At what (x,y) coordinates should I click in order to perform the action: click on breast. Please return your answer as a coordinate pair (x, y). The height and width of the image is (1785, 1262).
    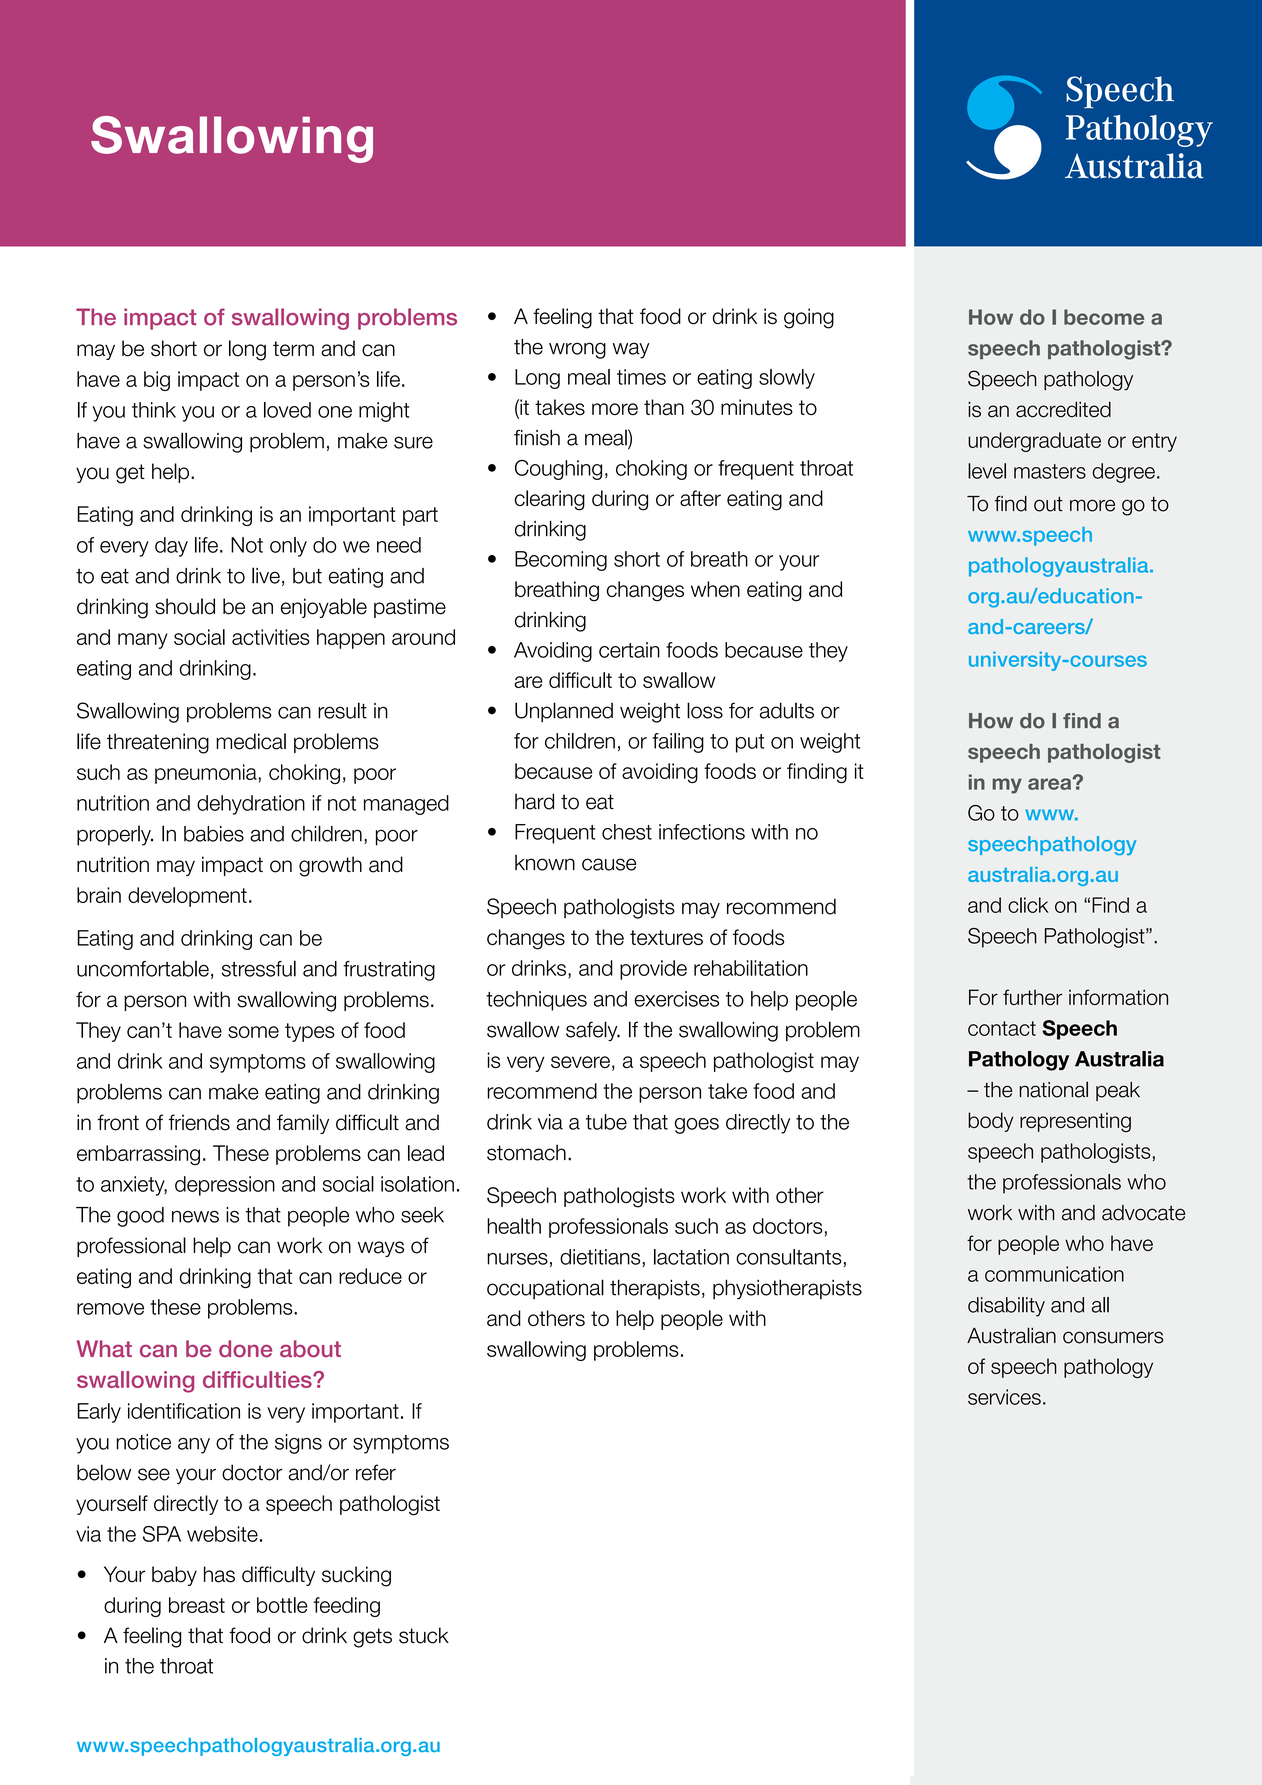
    Looking at the image, I should click on (197, 1605).
